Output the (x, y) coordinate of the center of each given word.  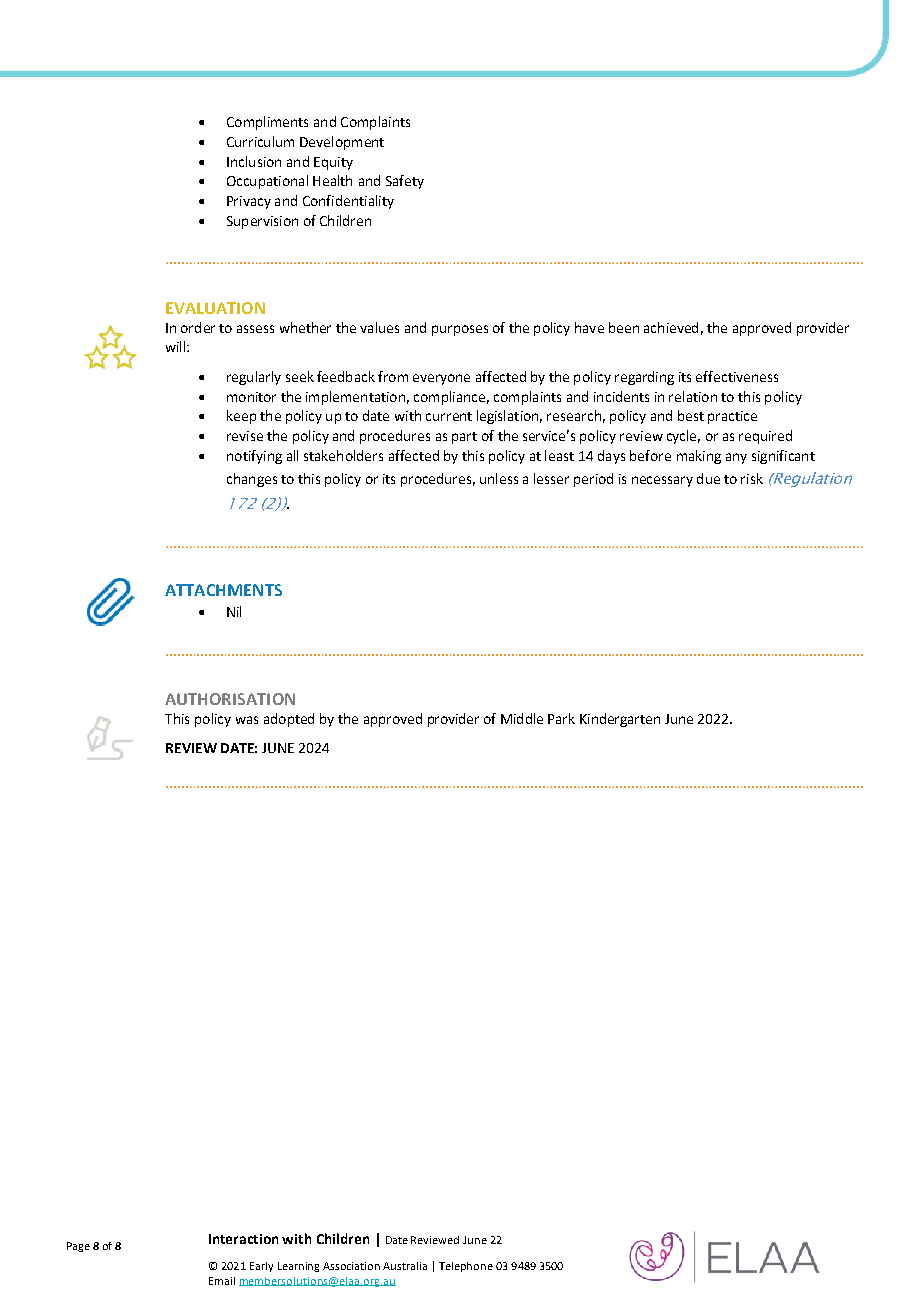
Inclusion (254, 161)
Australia (405, 1266)
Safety (405, 182)
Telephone (466, 1267)
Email (222, 1281)
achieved (671, 327)
